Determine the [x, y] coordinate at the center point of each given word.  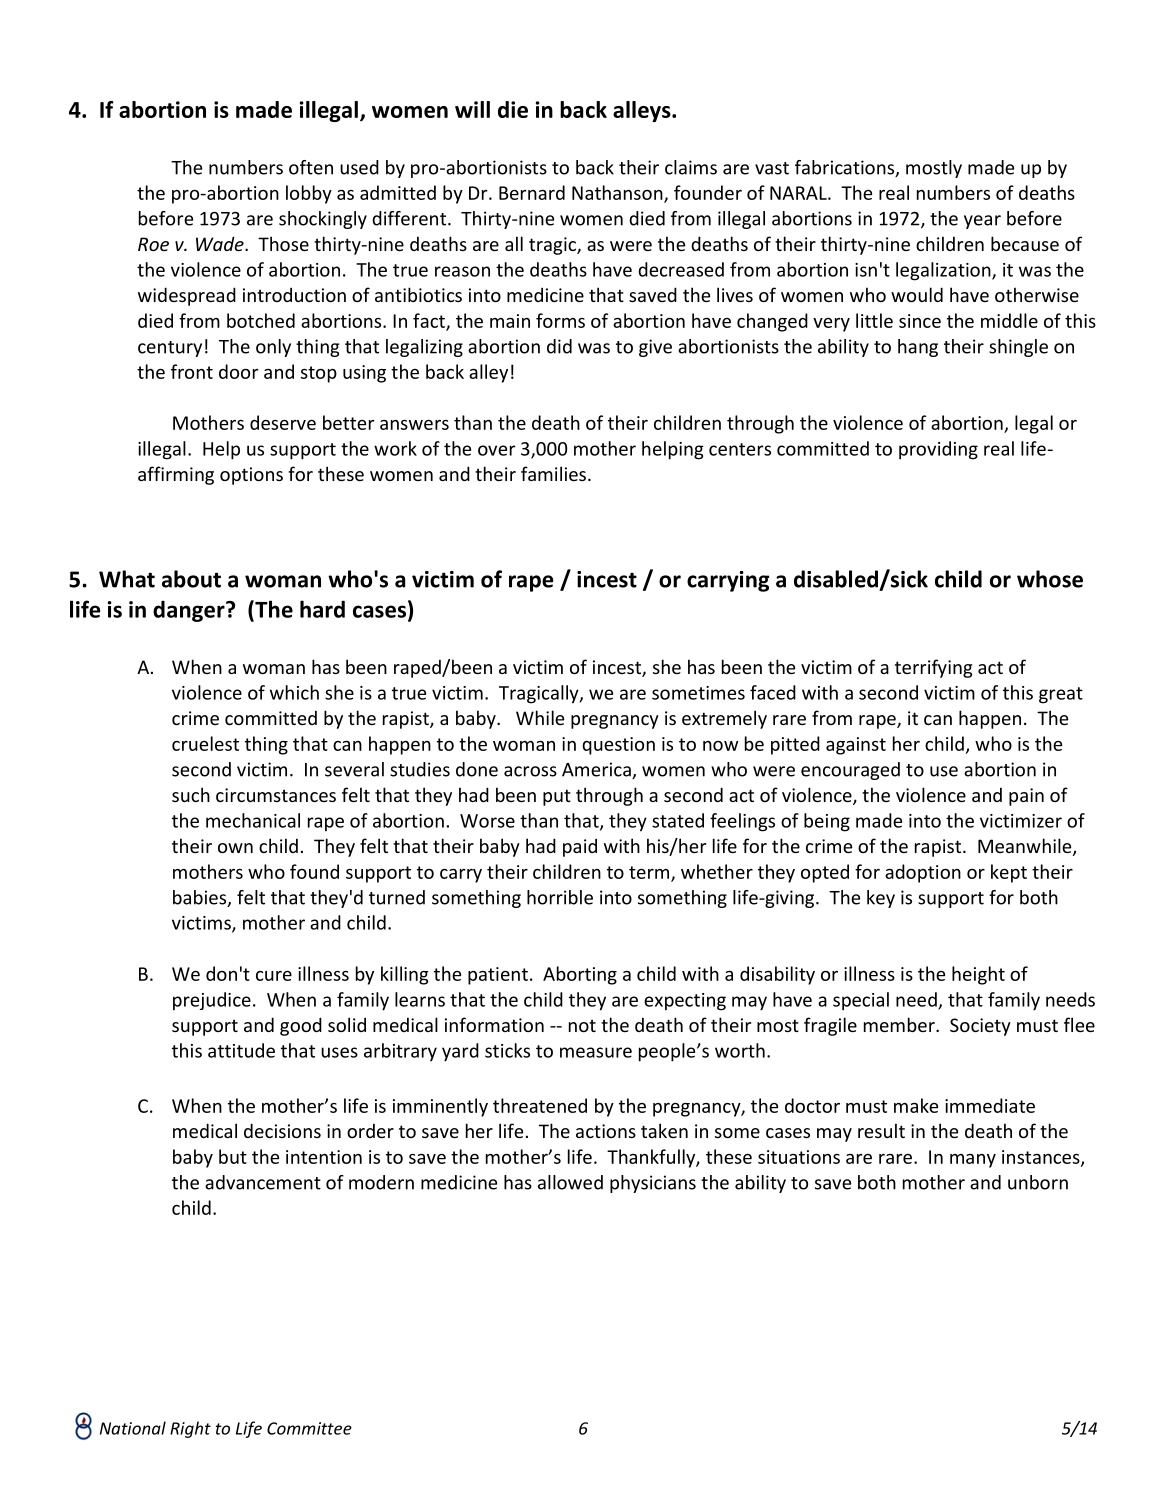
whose [1050, 579]
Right [190, 1429]
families [553, 473]
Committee [309, 1428]
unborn [1038, 1182]
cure [274, 976]
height [978, 975]
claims [691, 167]
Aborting [580, 975]
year [982, 222]
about [191, 579]
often [311, 167]
